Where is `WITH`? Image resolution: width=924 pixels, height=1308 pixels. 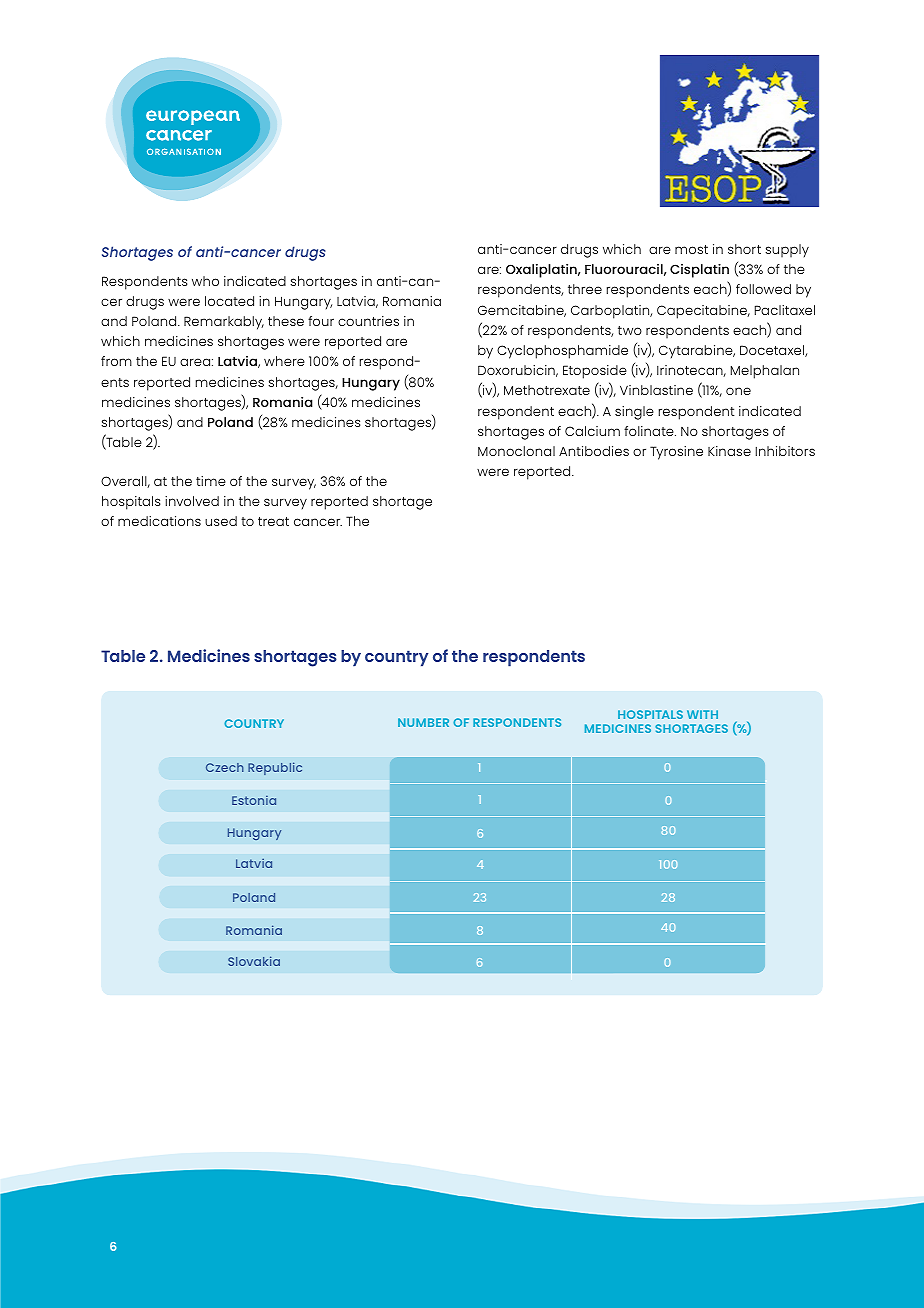
WITH is located at coordinates (702, 714).
